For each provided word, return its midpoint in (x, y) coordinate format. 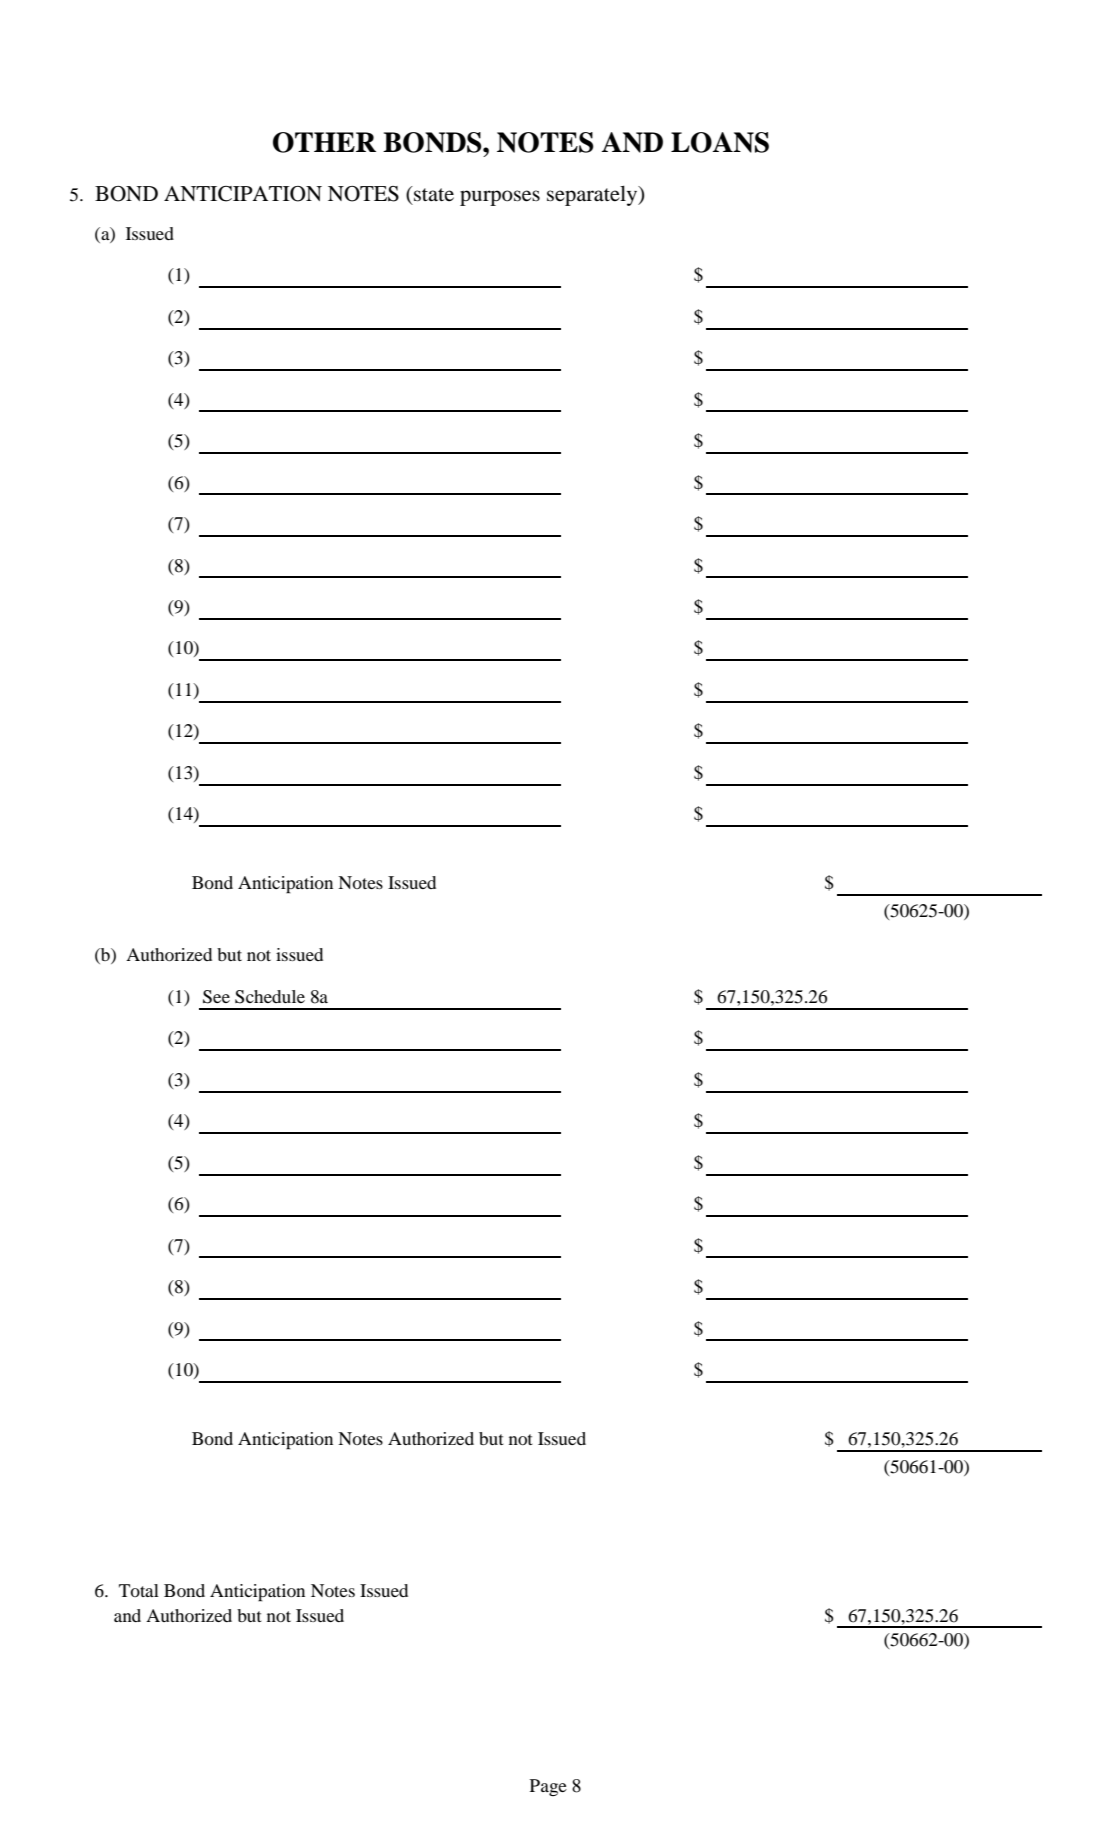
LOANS (720, 142)
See (216, 997)
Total (139, 1590)
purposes (500, 198)
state (433, 194)
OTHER (324, 142)
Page (548, 1787)
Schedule (270, 997)
